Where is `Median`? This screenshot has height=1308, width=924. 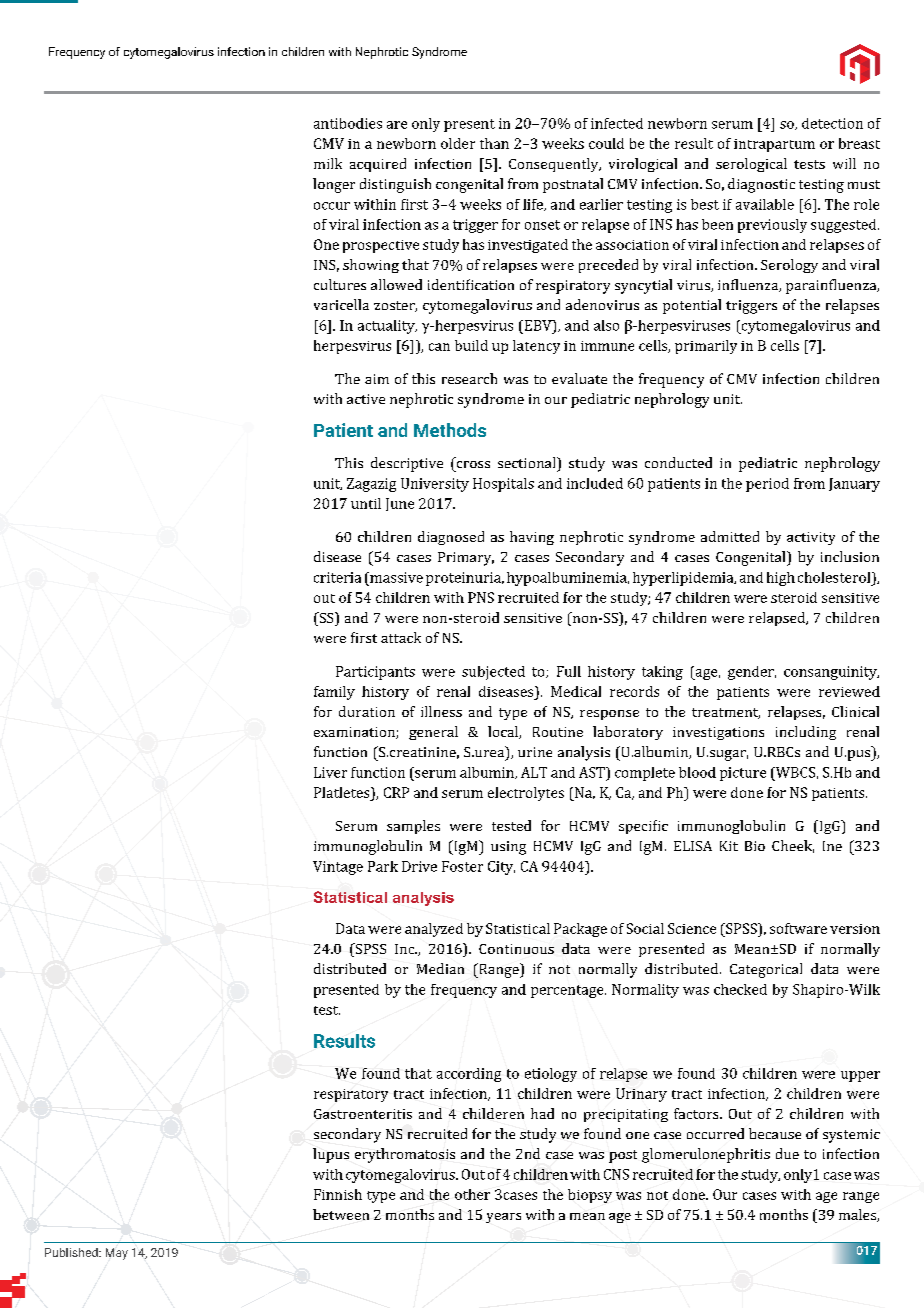
Median is located at coordinates (440, 968).
